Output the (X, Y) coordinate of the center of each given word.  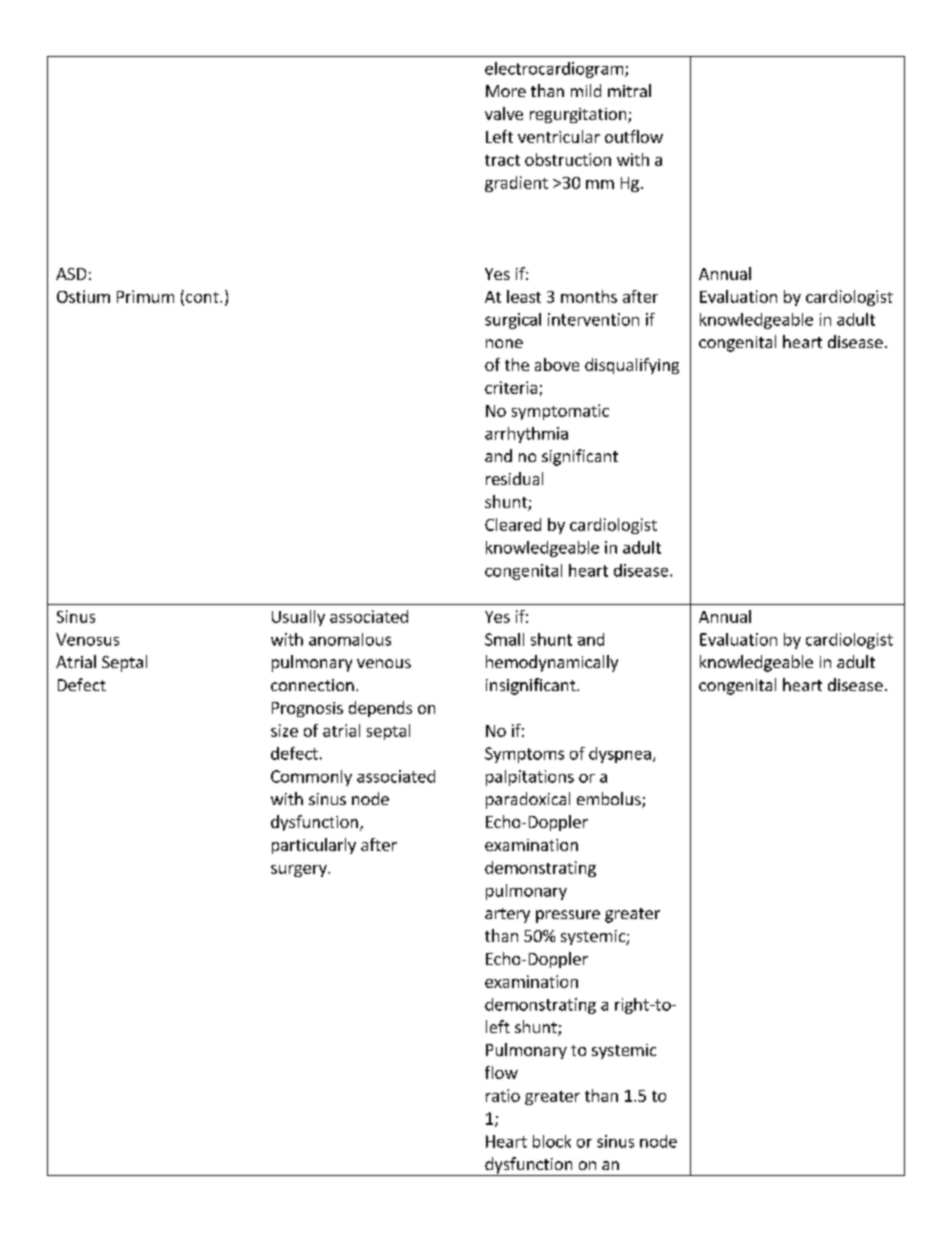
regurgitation (579, 115)
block (552, 1141)
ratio (503, 1095)
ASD (71, 274)
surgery (300, 871)
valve (504, 113)
